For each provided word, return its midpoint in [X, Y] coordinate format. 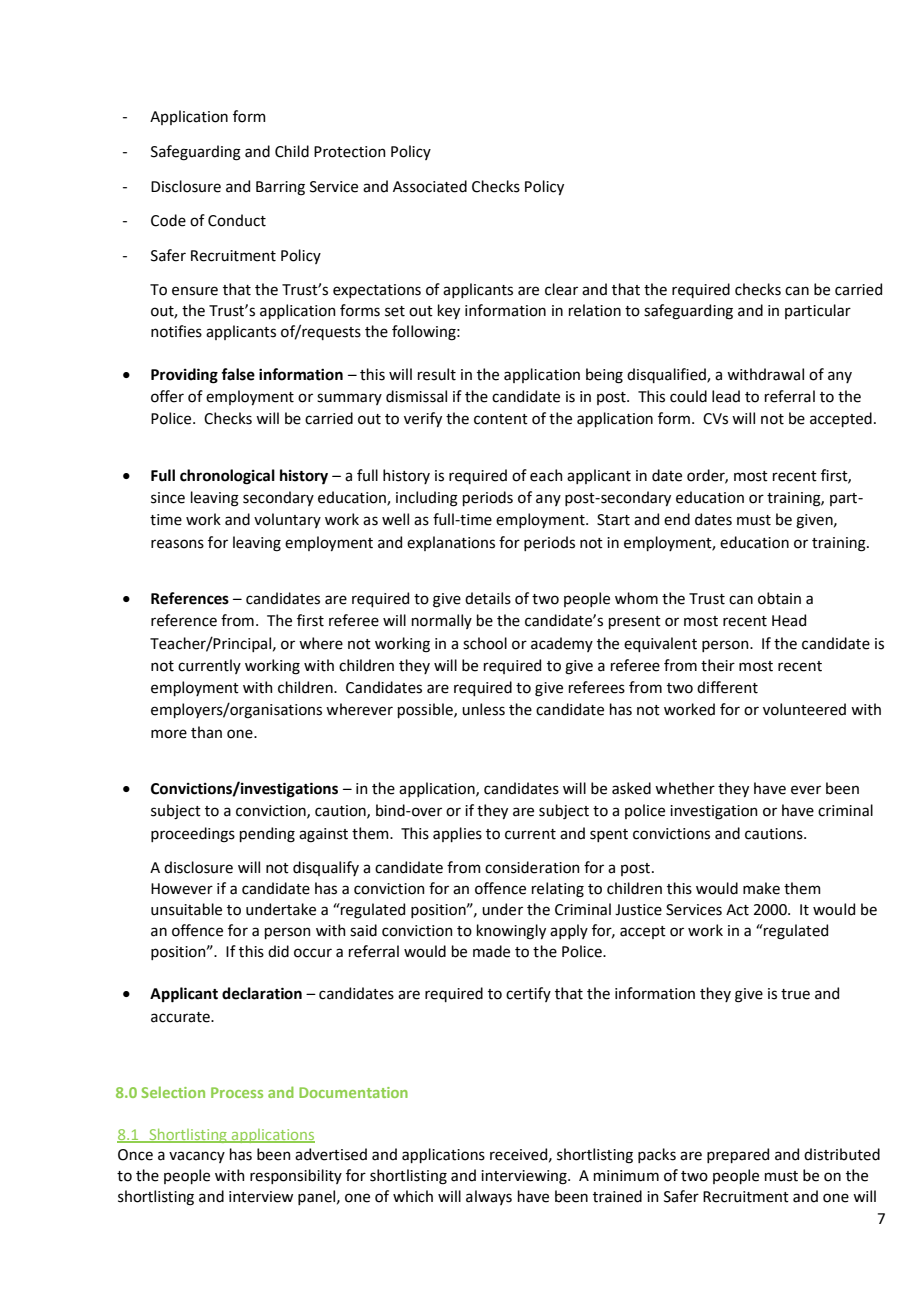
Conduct [237, 220]
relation [595, 310]
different [727, 687]
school [485, 643]
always [489, 1197]
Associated [430, 186]
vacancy [197, 1157]
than [206, 732]
